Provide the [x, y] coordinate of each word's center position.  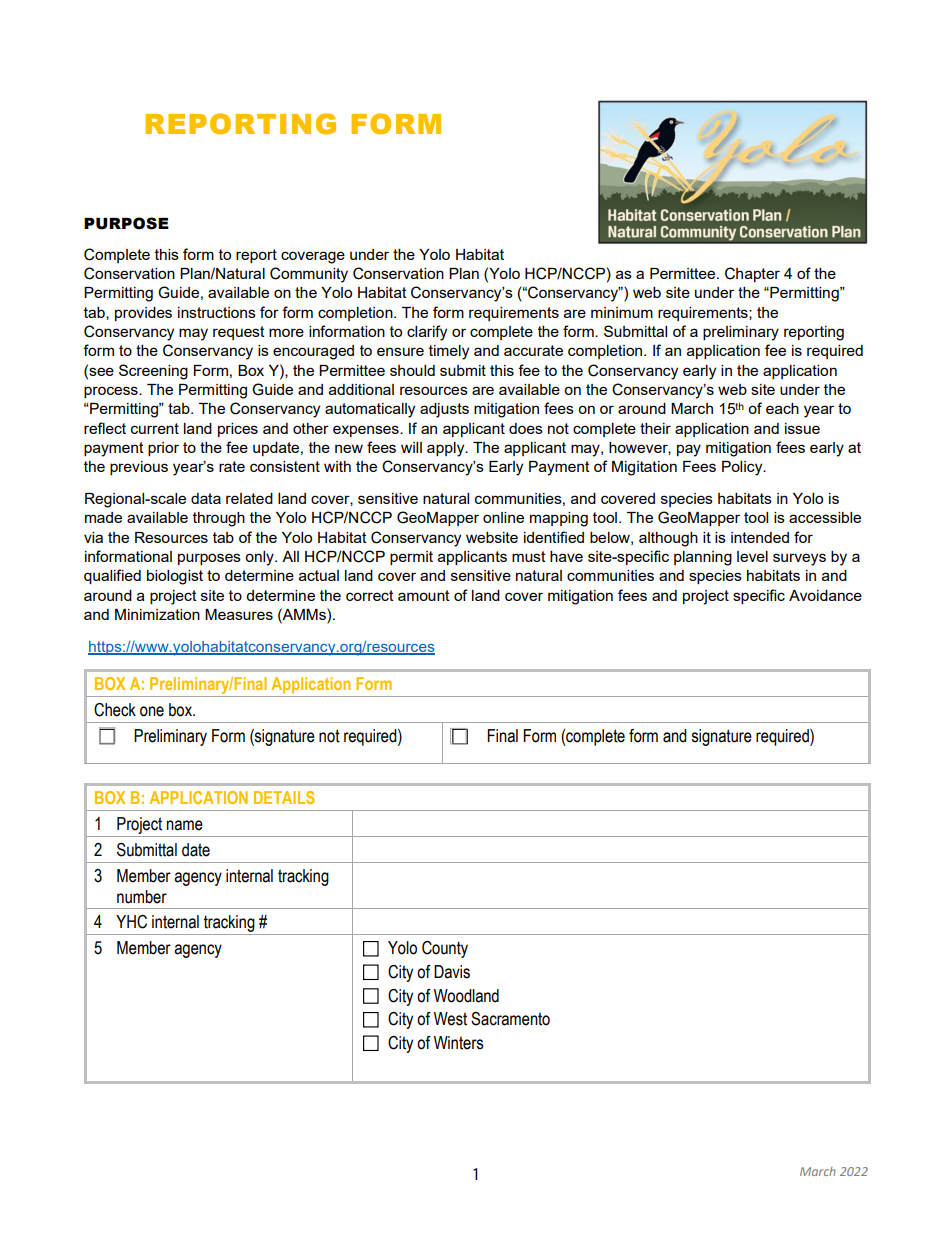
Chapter [752, 274]
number [142, 897]
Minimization [157, 614]
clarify [427, 333]
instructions [217, 312]
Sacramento [510, 1019]
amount [424, 595]
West [450, 1019]
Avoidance [825, 595]
